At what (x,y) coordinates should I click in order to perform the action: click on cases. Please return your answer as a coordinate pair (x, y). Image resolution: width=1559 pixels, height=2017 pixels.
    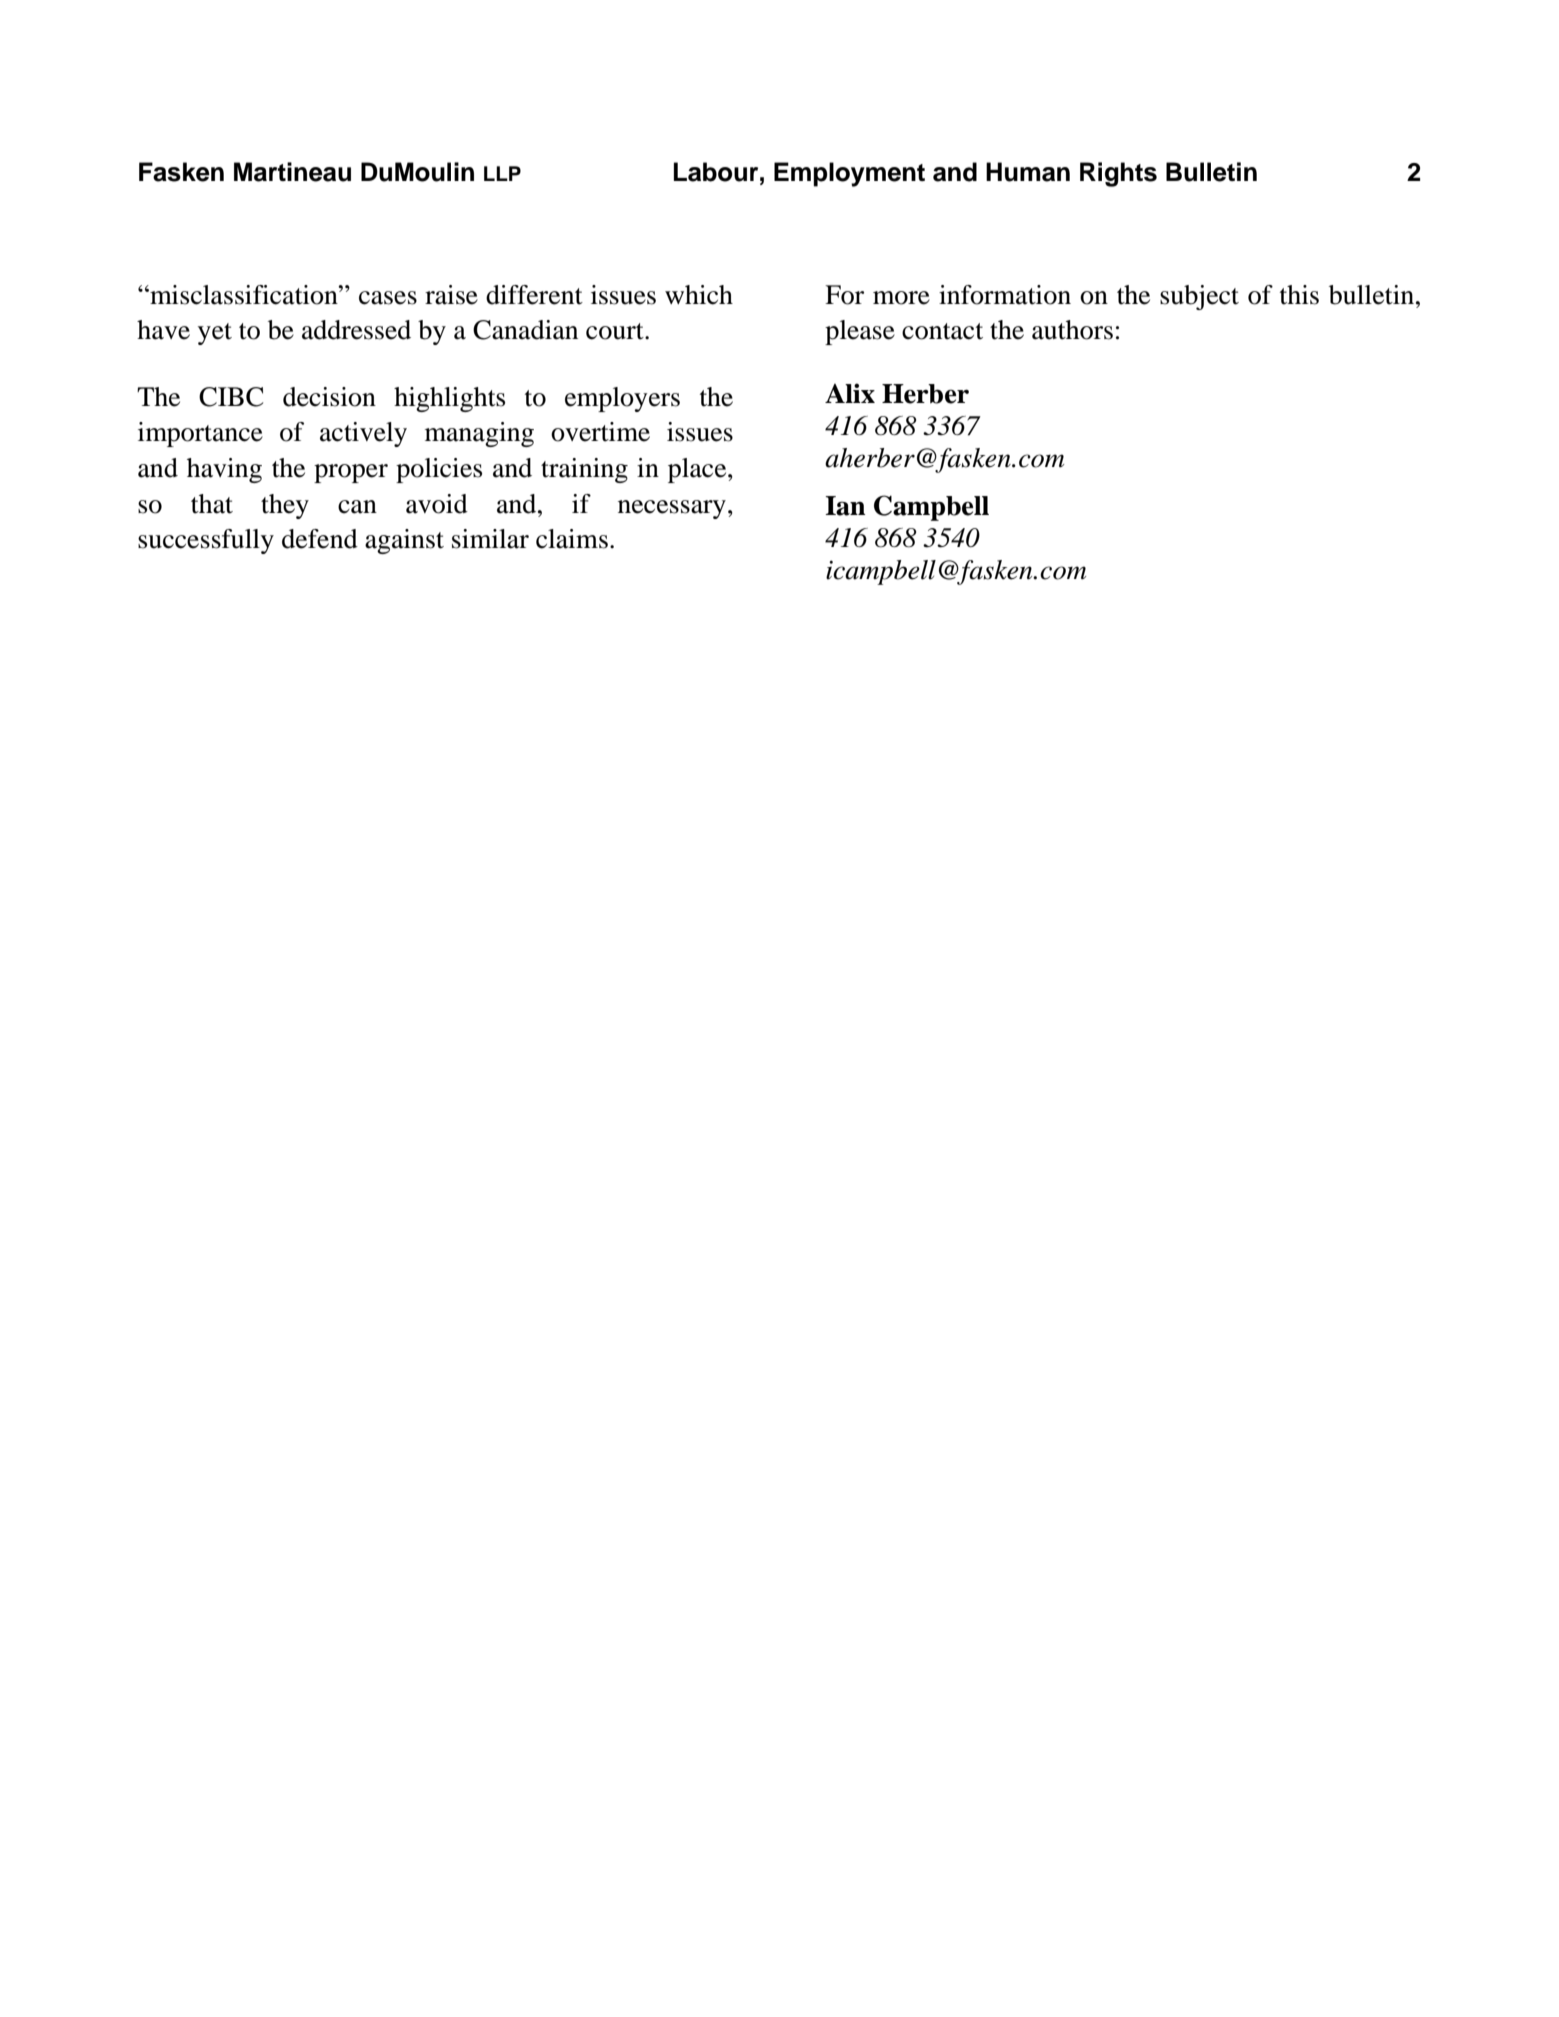
    Looking at the image, I should click on (388, 298).
